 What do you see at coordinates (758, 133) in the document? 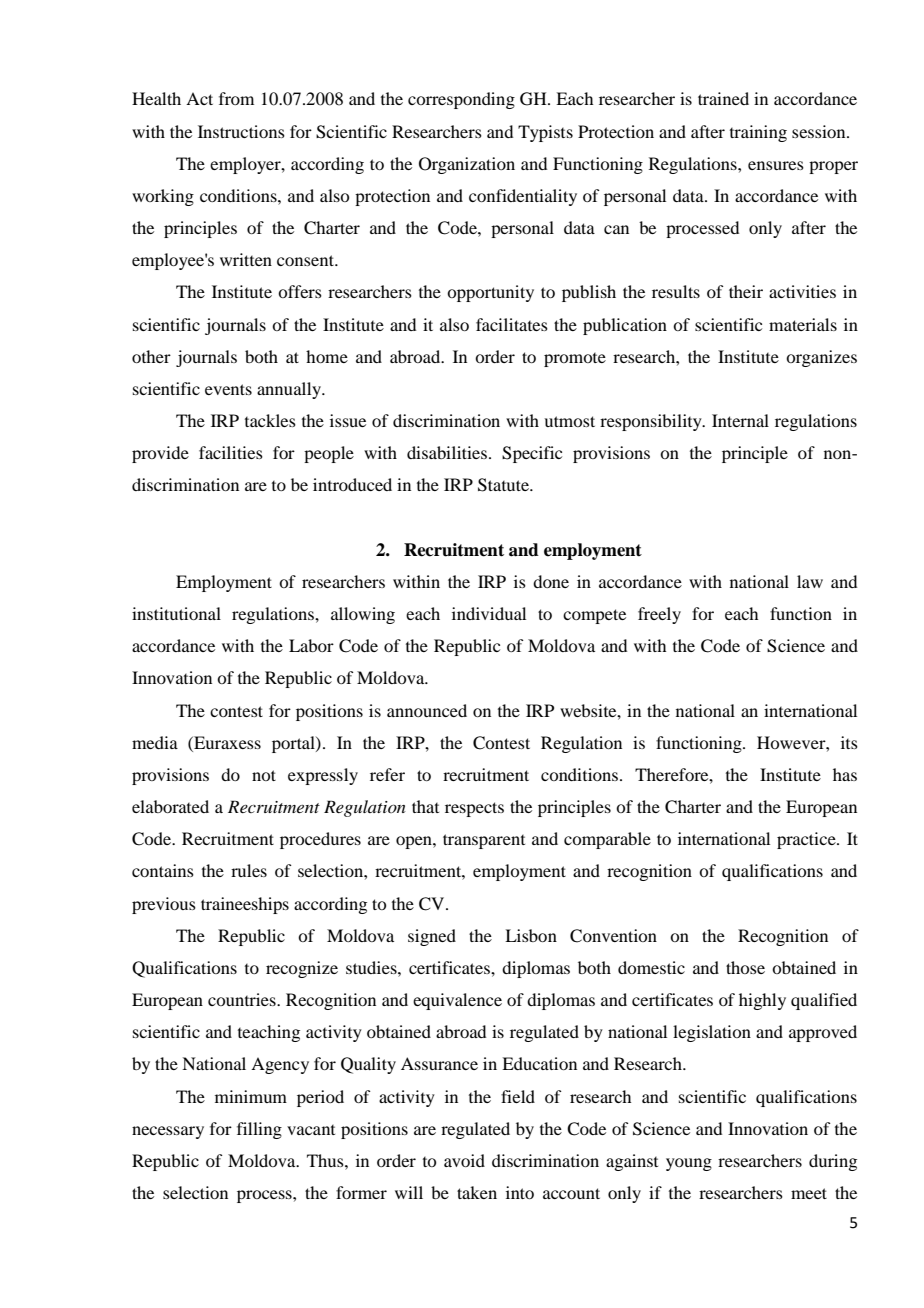
I see `training` at bounding box center [758, 133].
